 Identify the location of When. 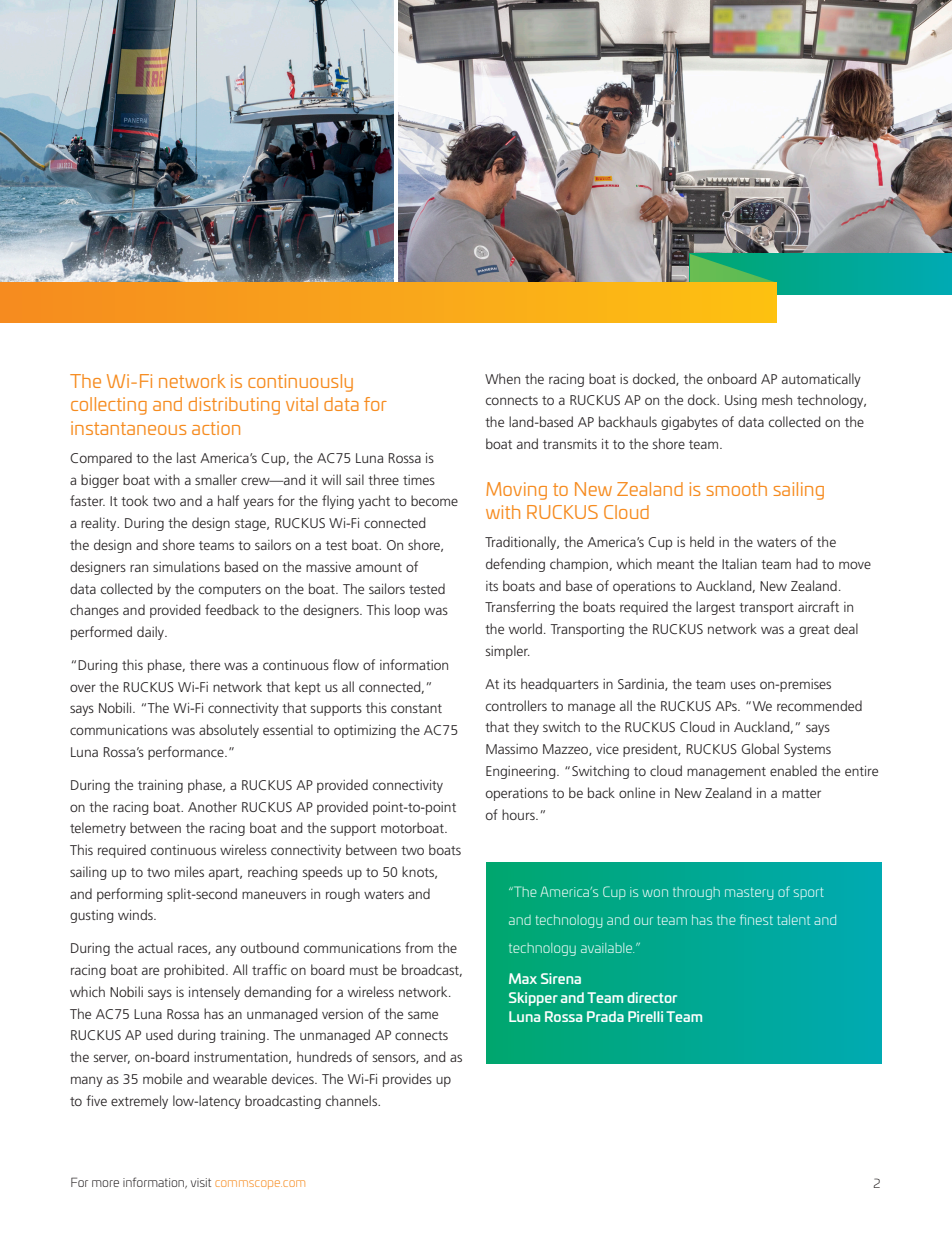
(502, 378).
